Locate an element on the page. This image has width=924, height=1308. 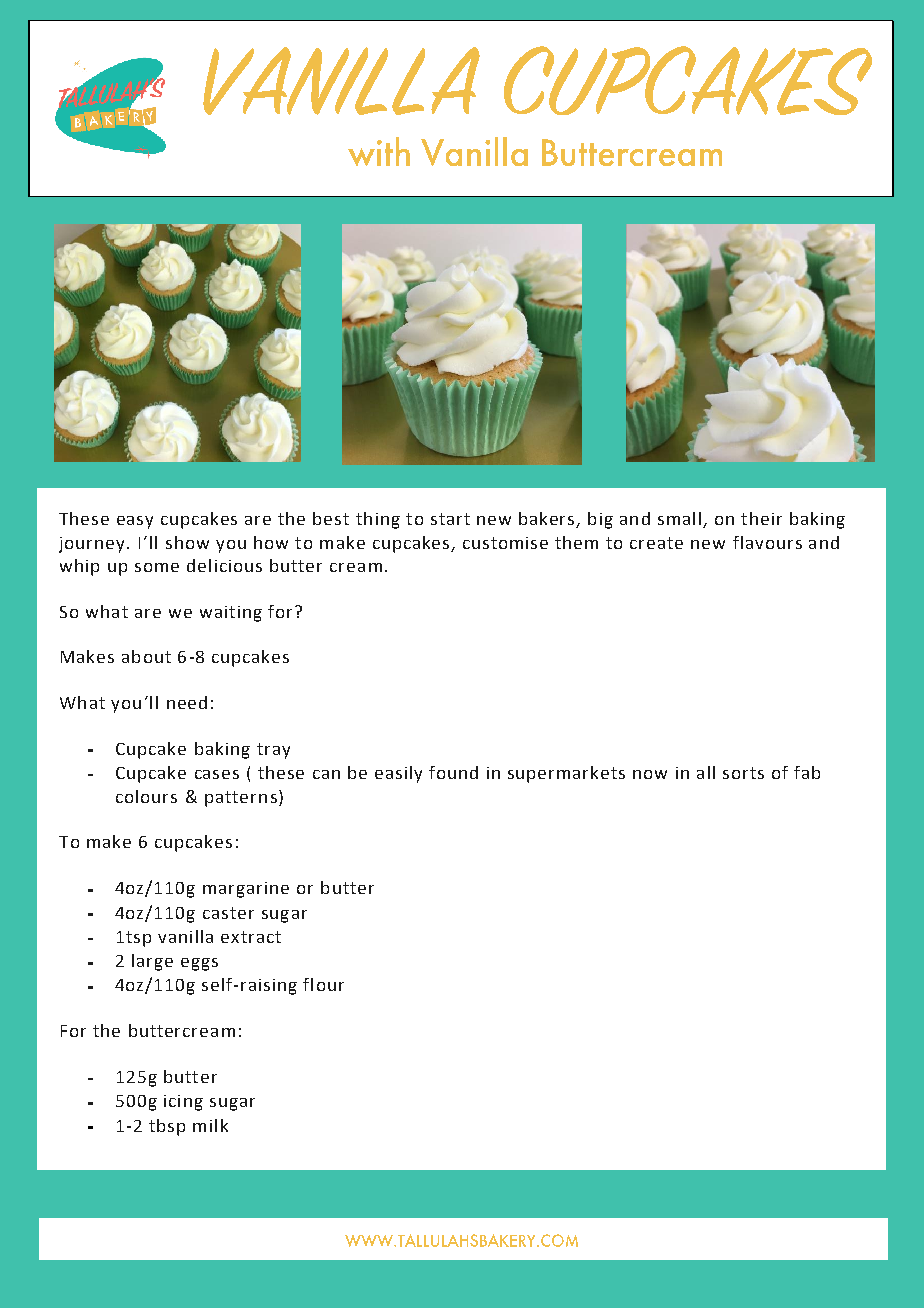
colours is located at coordinates (146, 796).
